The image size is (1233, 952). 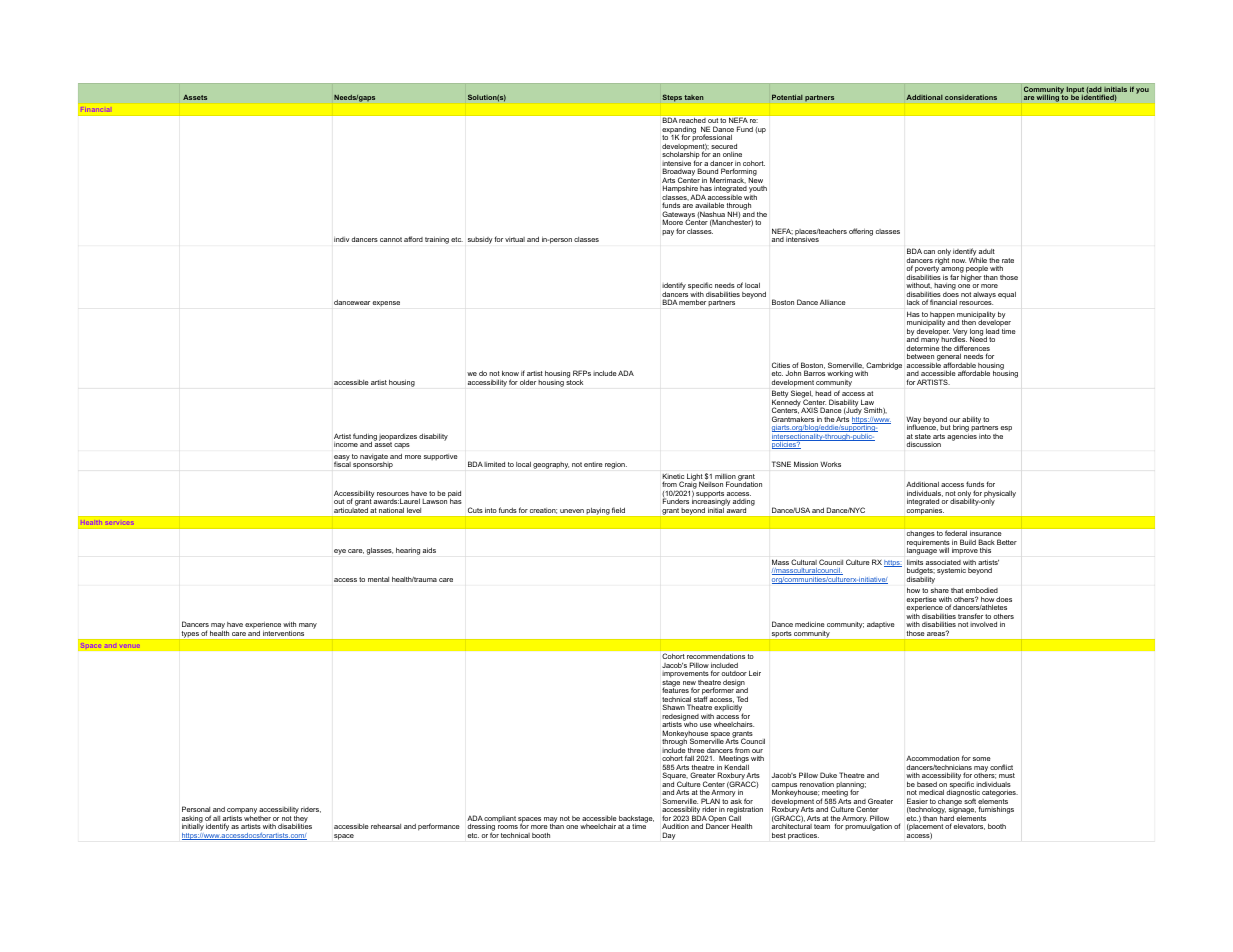 I want to click on discussion, so click(x=924, y=444).
